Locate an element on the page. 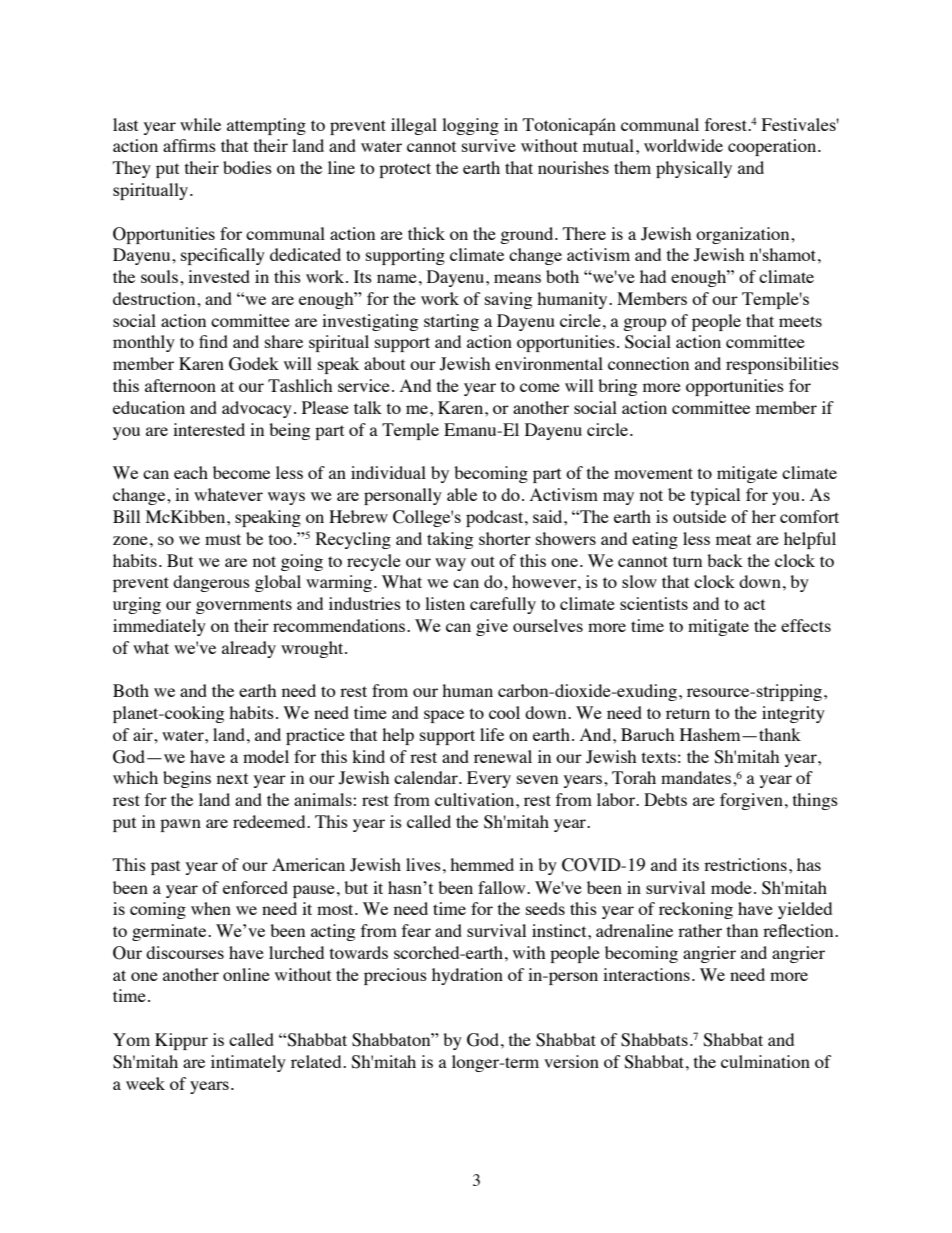 This page has height=1233, width=952. affirms is located at coordinates (189, 145).
